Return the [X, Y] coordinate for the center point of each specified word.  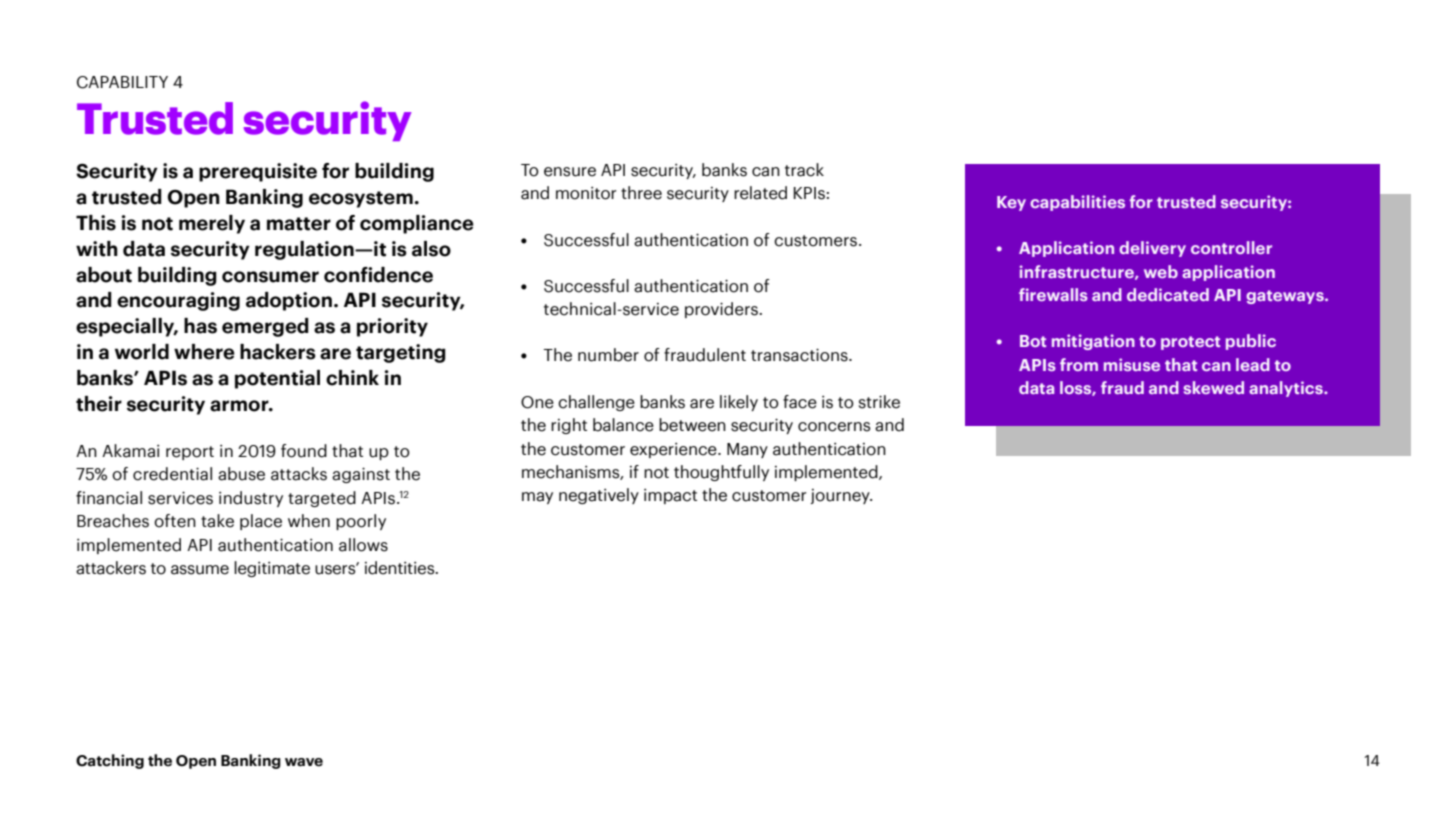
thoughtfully [721, 473]
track [804, 170]
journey [841, 496]
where [204, 352]
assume [200, 570]
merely [212, 224]
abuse [241, 474]
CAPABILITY [122, 82]
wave [304, 762]
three [641, 193]
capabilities [1077, 203]
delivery [1152, 249]
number [608, 355]
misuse [1132, 364]
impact [670, 496]
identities [401, 568]
